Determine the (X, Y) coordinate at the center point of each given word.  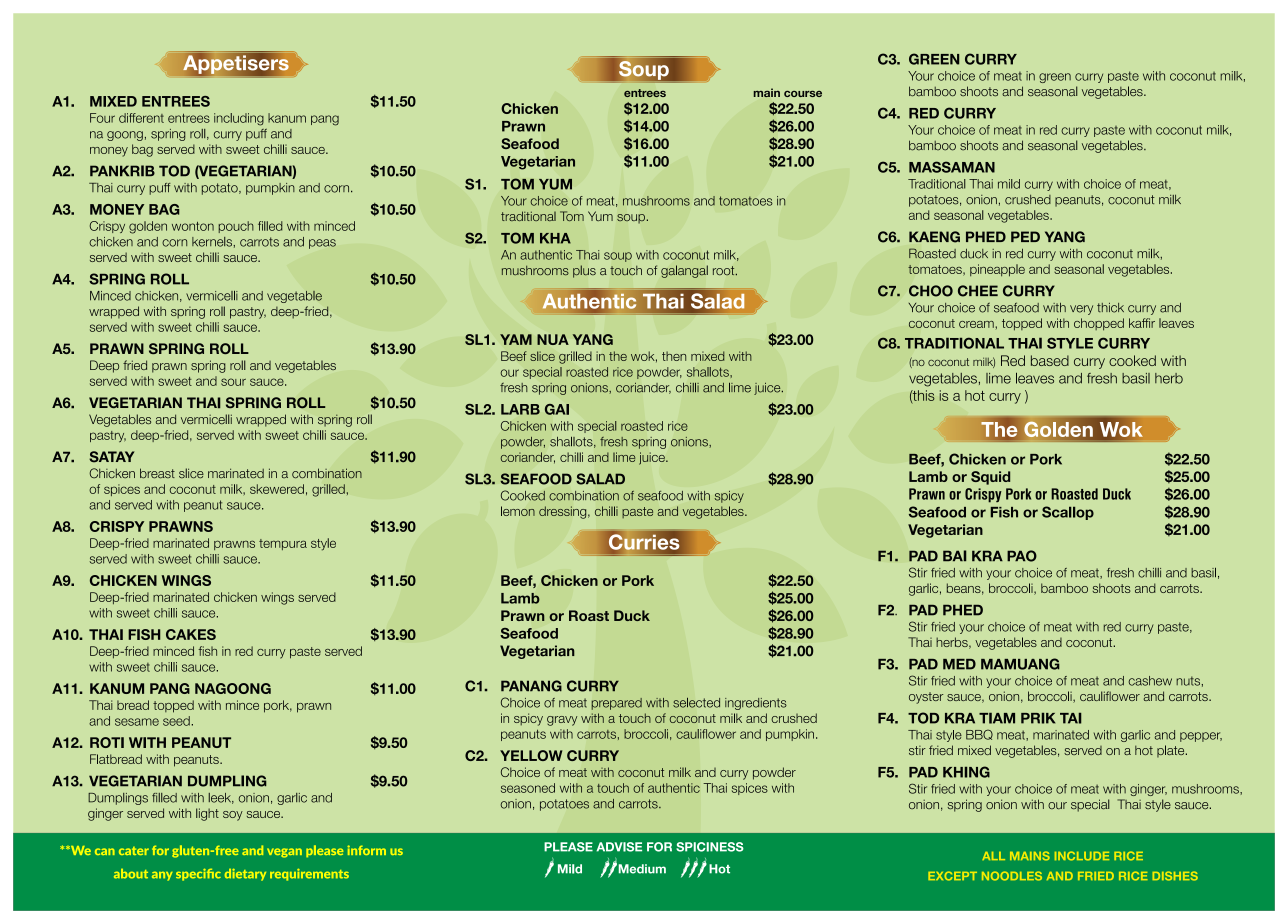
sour (233, 382)
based (1050, 360)
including (239, 119)
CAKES (191, 634)
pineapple (997, 270)
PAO (1022, 556)
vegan (284, 853)
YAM (516, 339)
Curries (644, 542)
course (803, 94)
